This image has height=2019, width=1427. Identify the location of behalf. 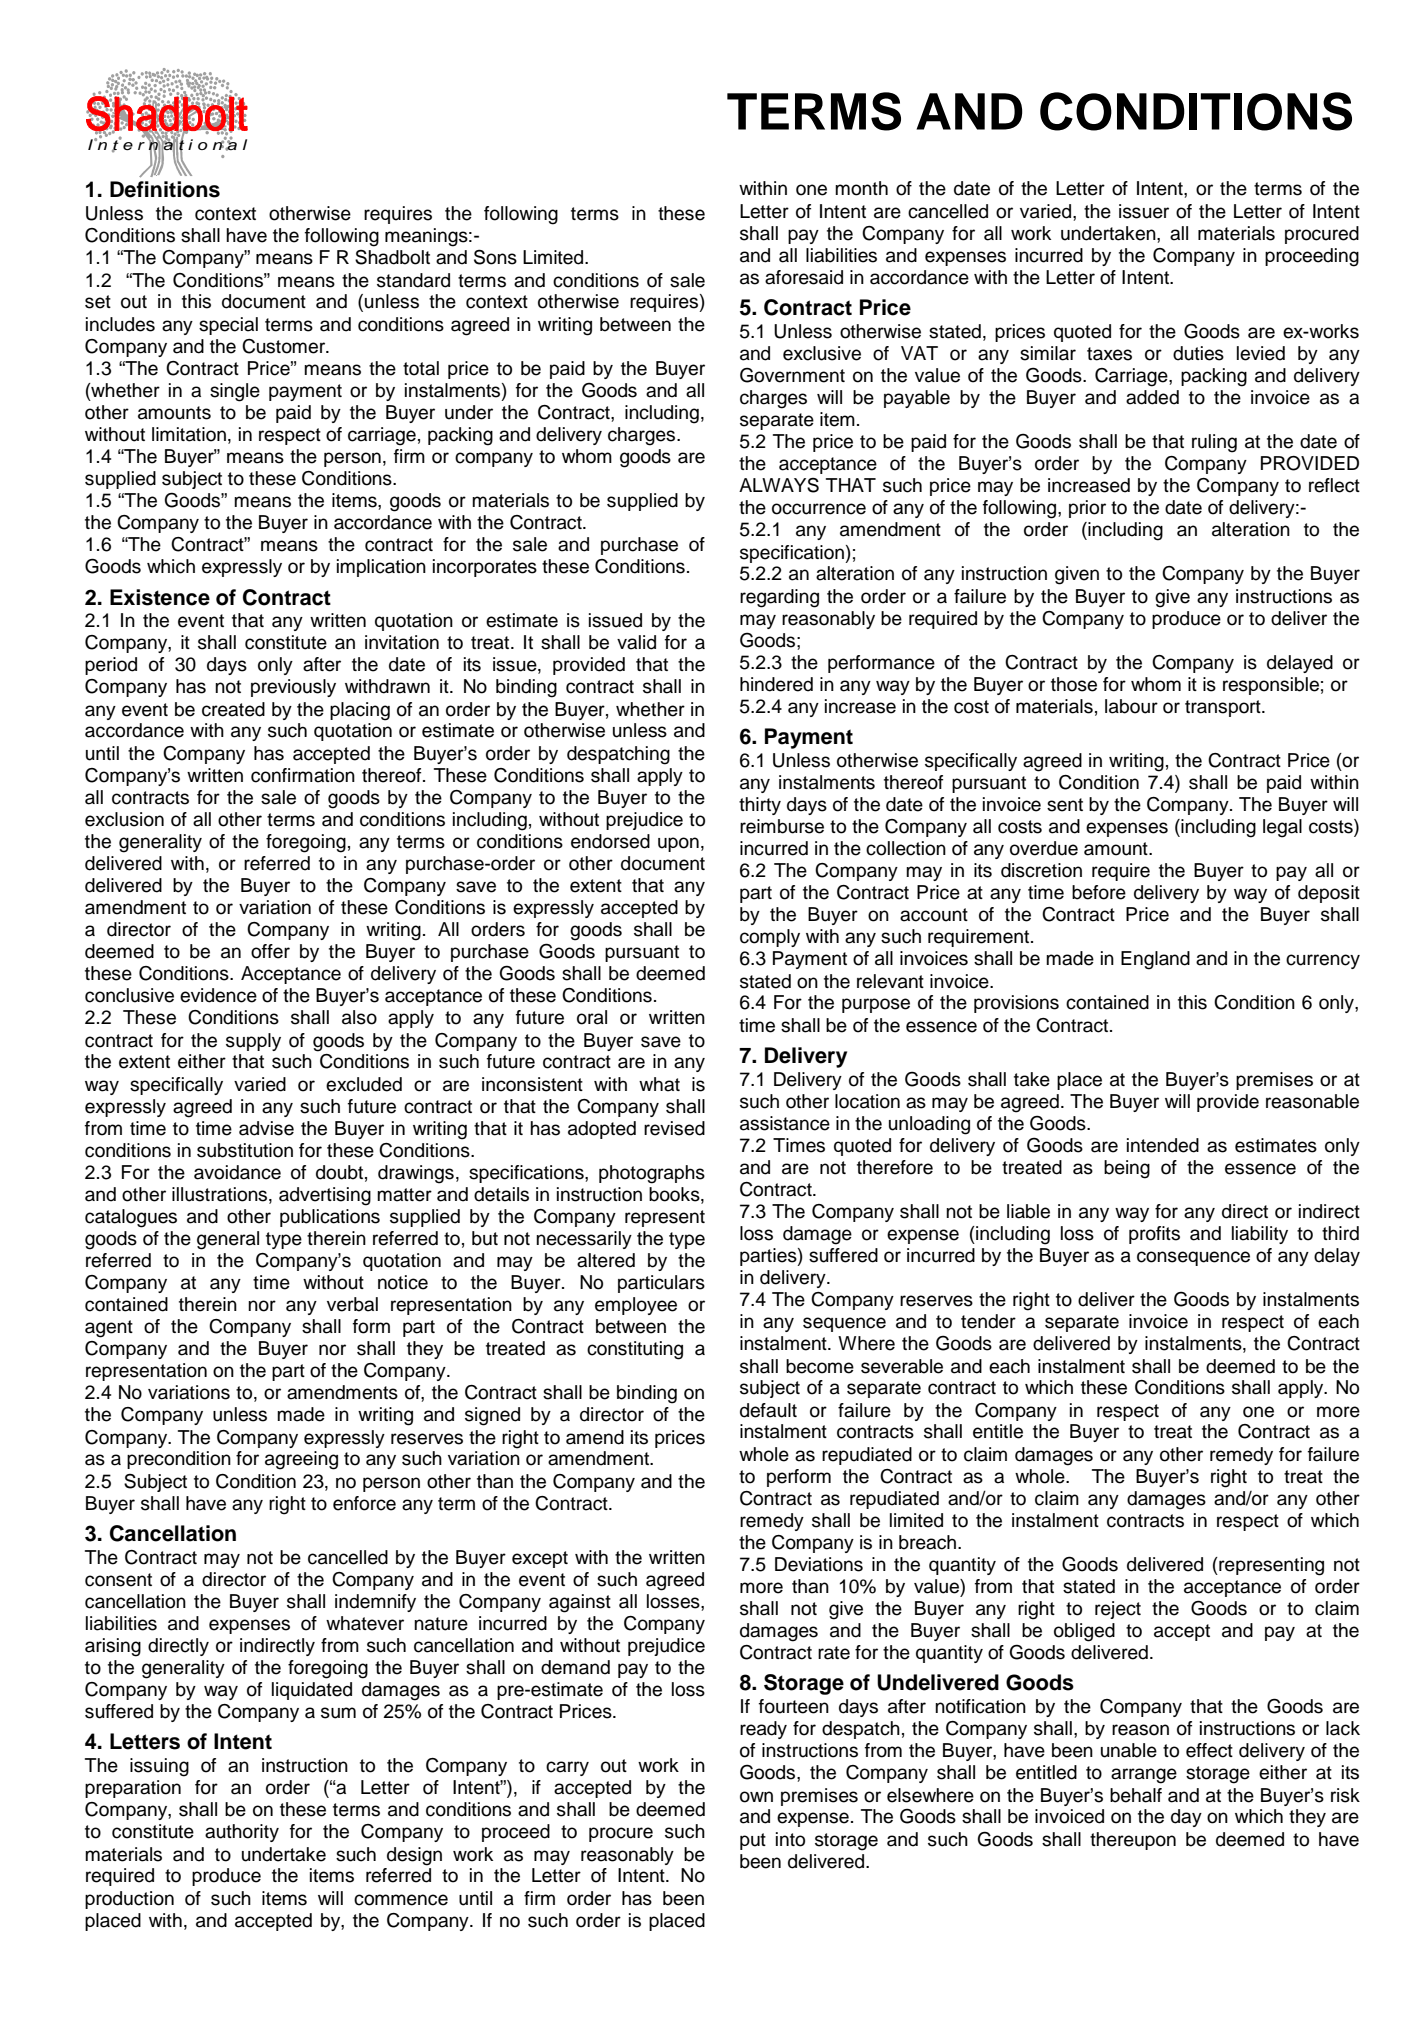
(1136, 1795).
